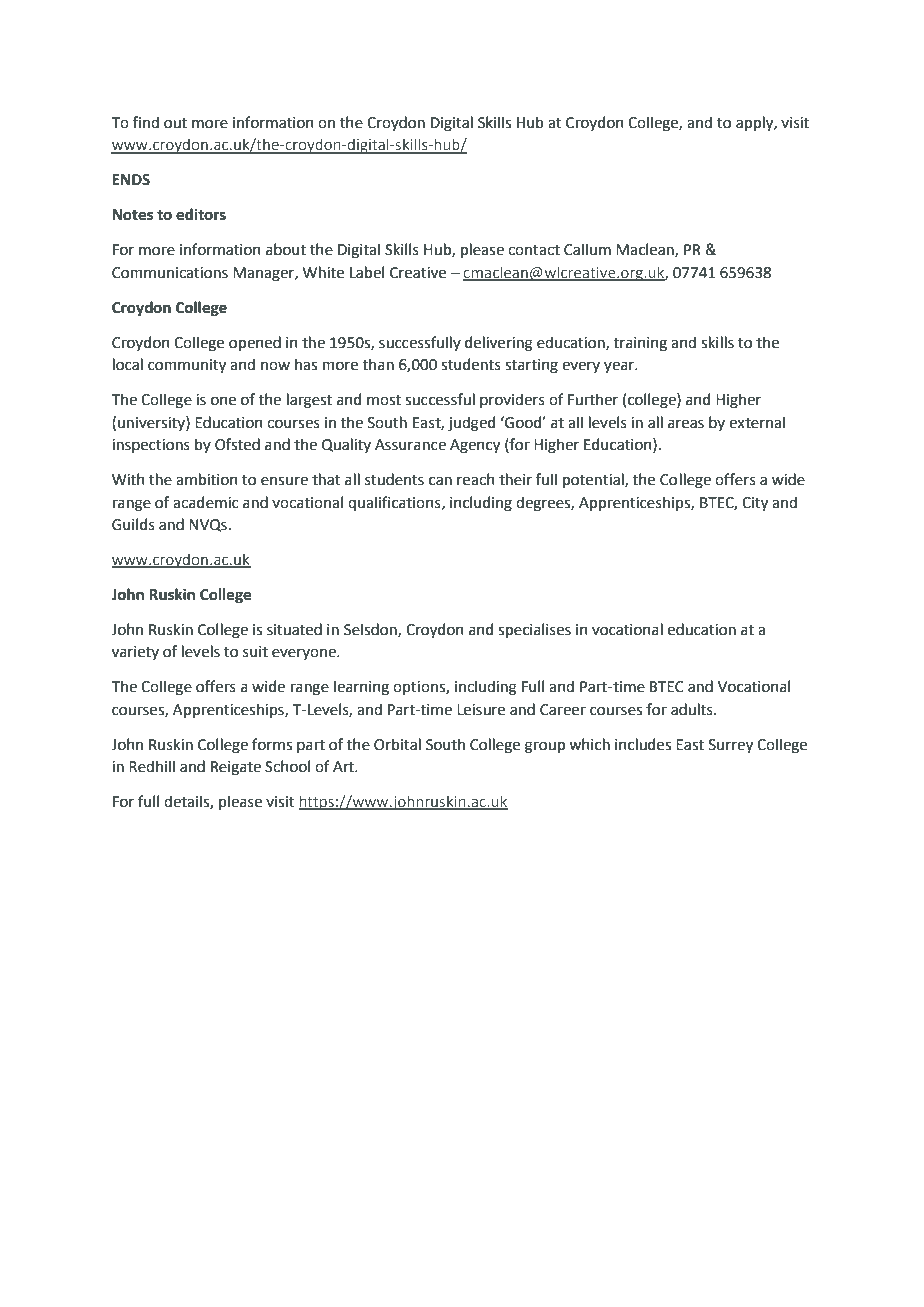  I want to click on community, so click(187, 366).
